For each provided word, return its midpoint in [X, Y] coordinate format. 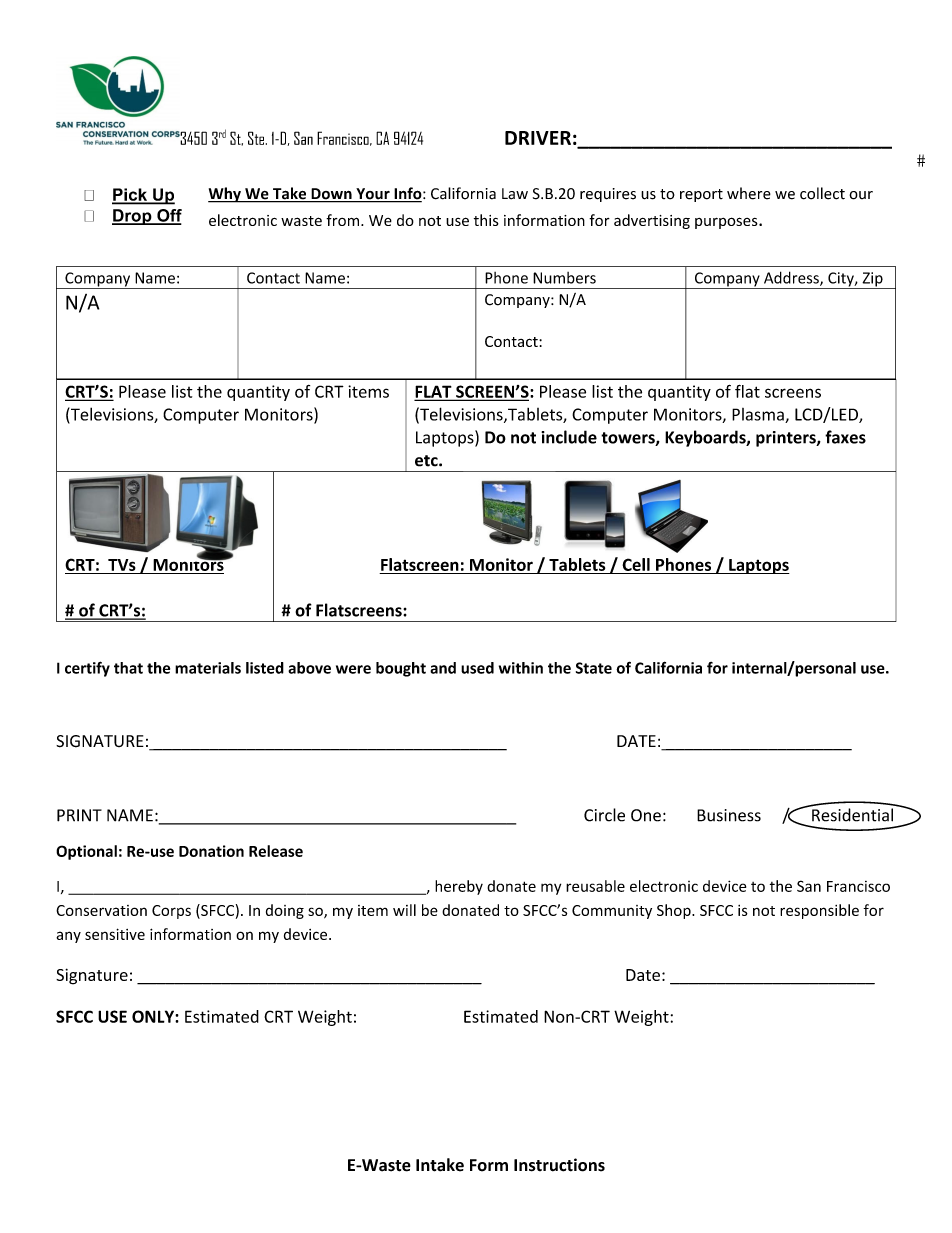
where [749, 193]
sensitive [115, 934]
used [477, 668]
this [486, 220]
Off [168, 216]
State [594, 668]
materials [208, 668]
